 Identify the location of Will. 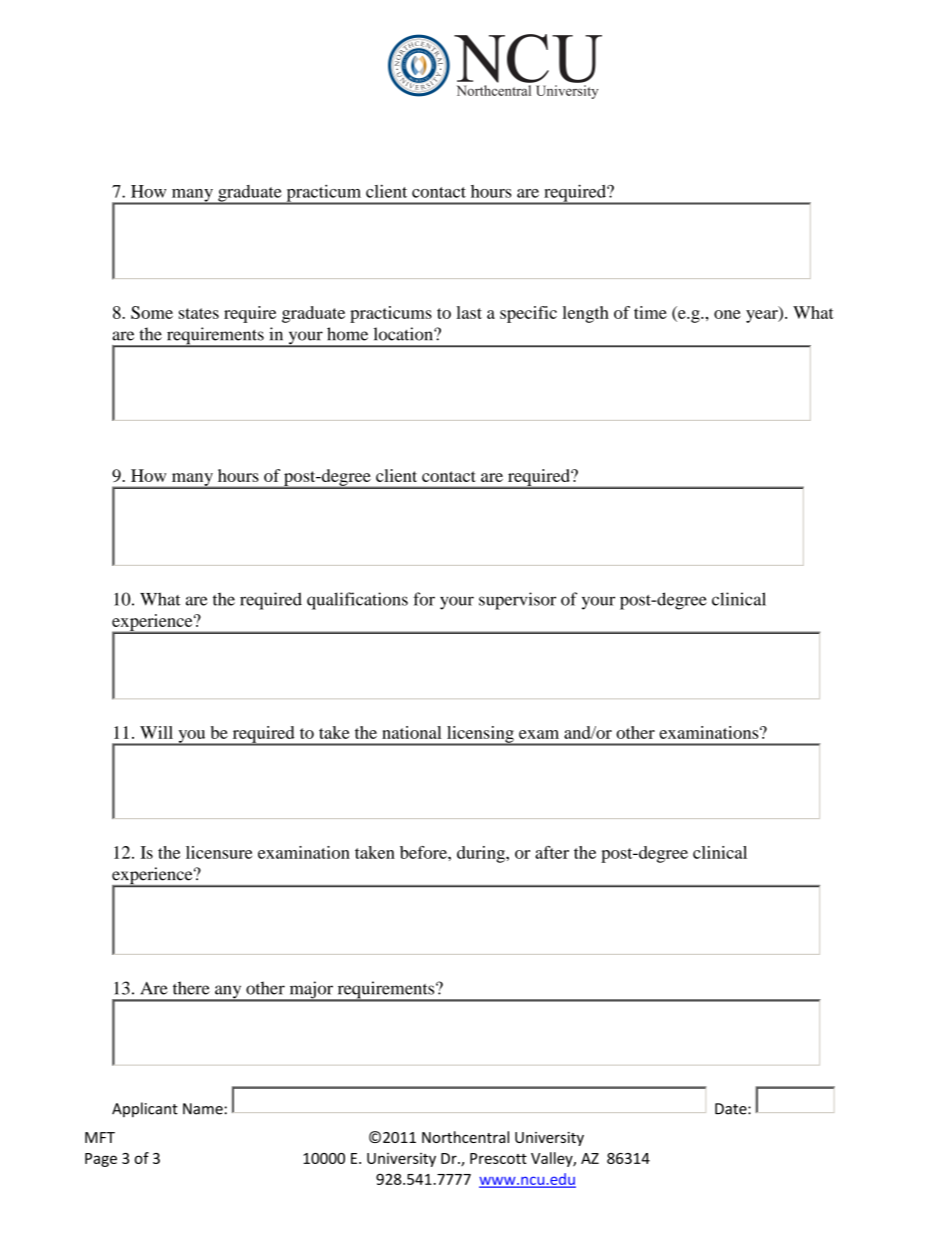
(156, 732).
